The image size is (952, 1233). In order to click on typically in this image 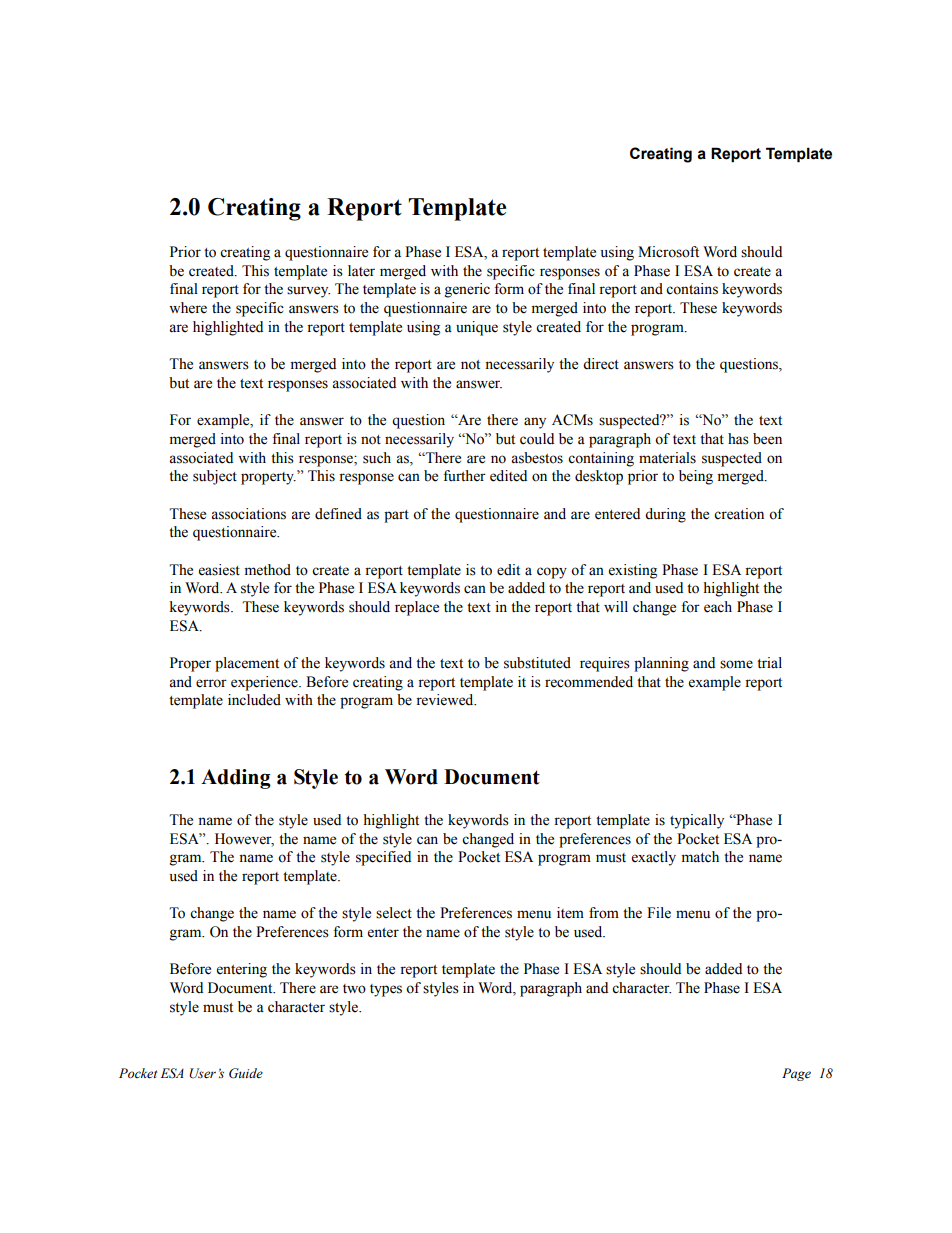, I will do `click(697, 821)`.
